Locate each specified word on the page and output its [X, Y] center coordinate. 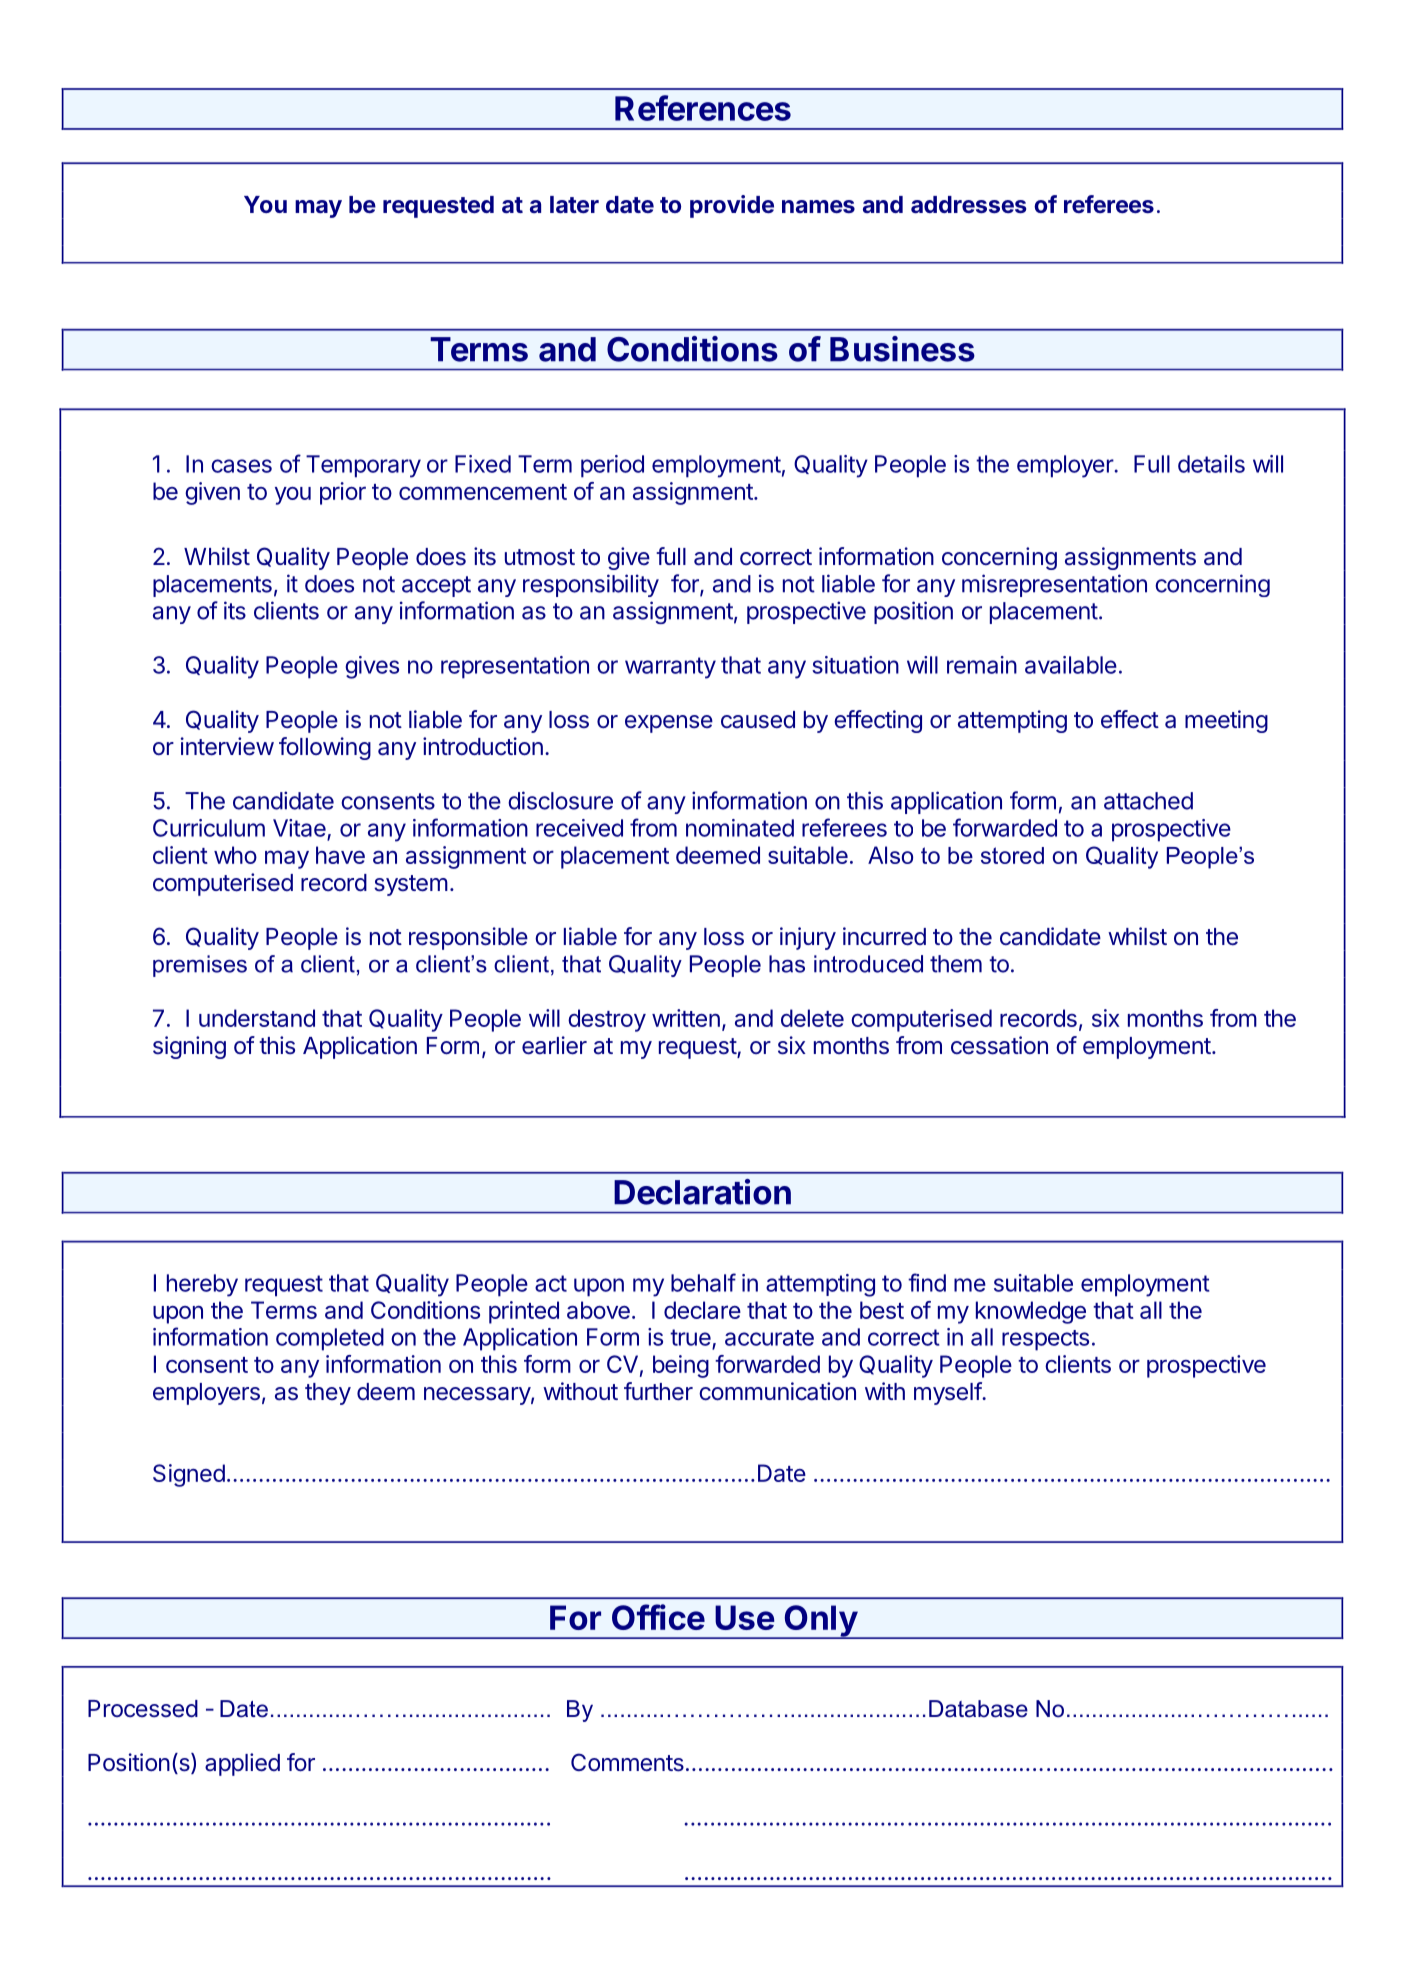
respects [1045, 1340]
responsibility [591, 585]
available [1071, 665]
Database [978, 1709]
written [686, 1018]
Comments [627, 1762]
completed [330, 1339]
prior [343, 493]
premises [200, 966]
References [703, 108]
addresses [968, 204]
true [690, 1337]
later [574, 204]
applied [242, 1764]
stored [1012, 855]
